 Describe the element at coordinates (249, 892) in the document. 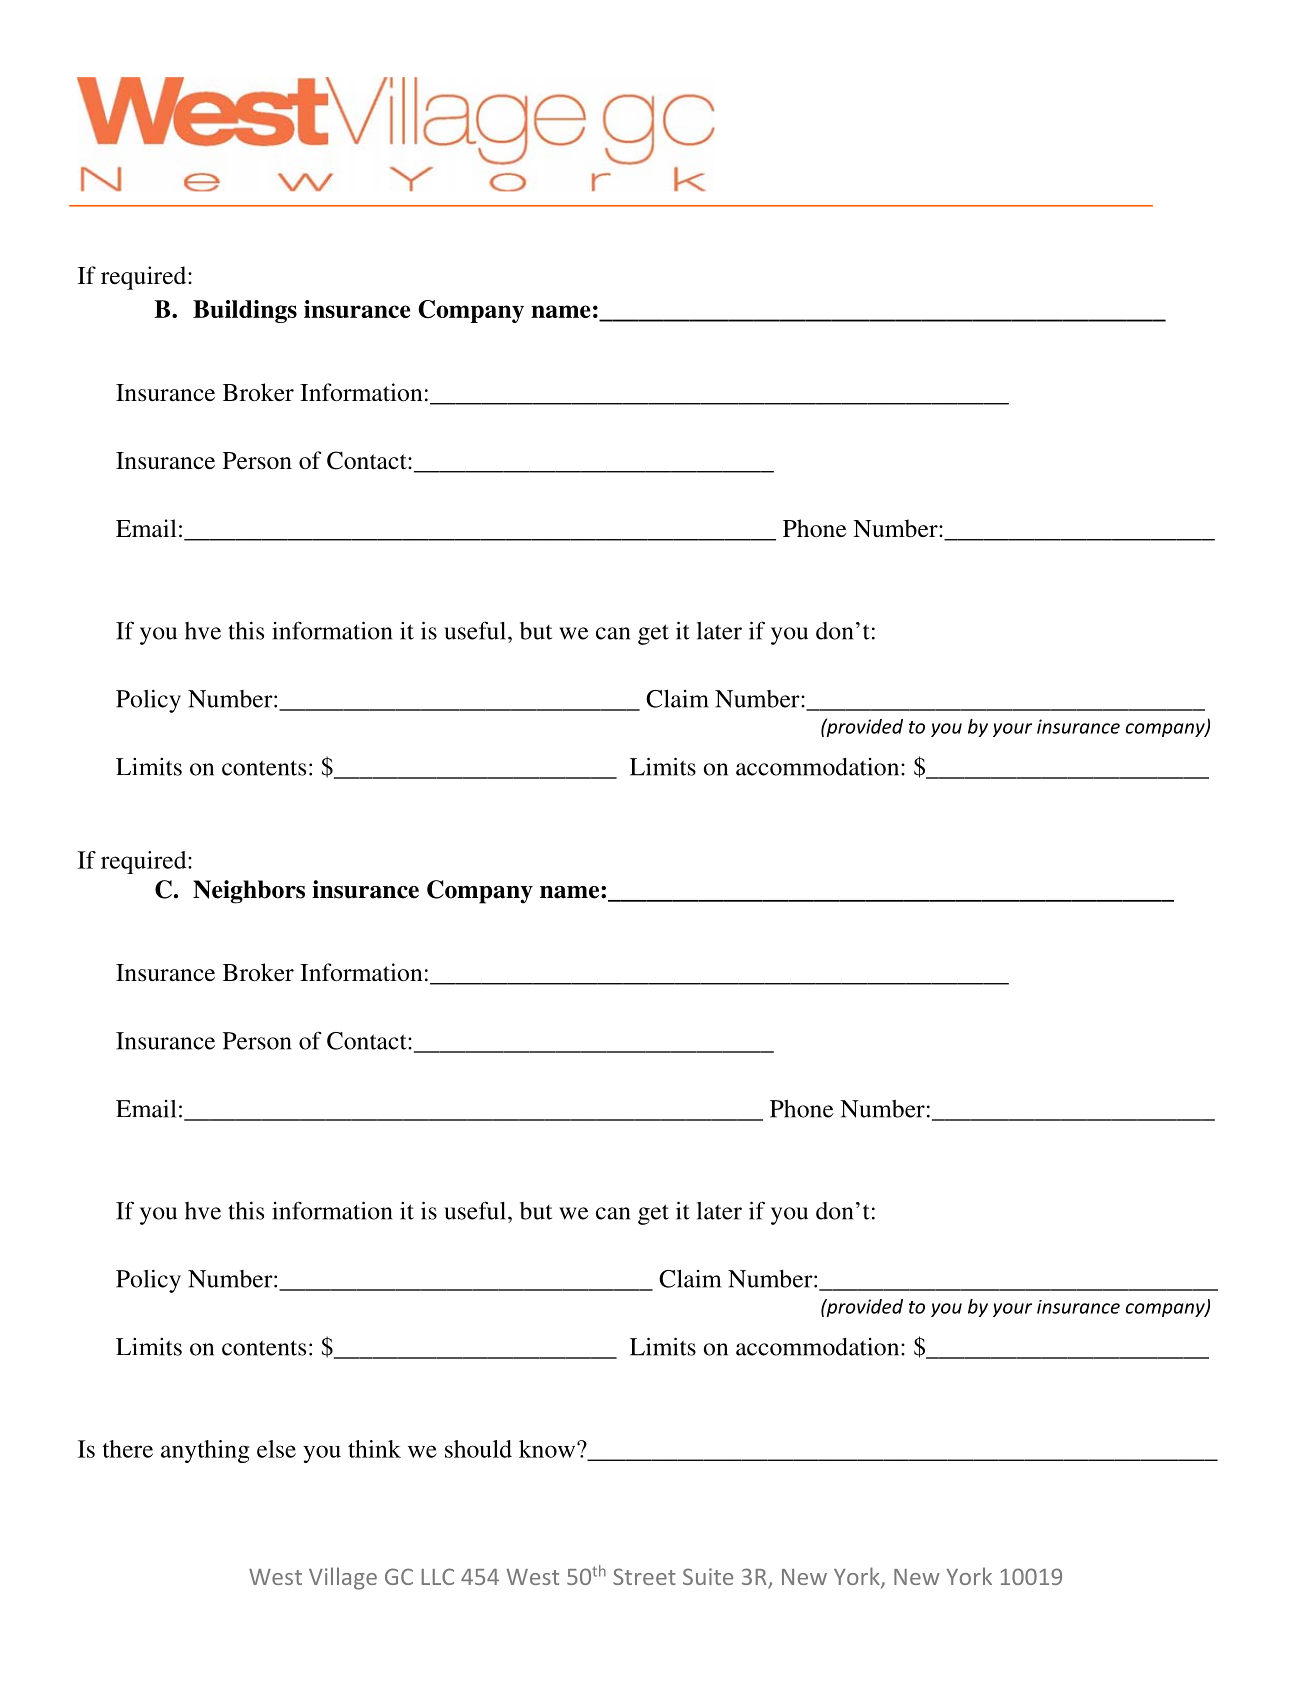

I see `Neighbors` at that location.
